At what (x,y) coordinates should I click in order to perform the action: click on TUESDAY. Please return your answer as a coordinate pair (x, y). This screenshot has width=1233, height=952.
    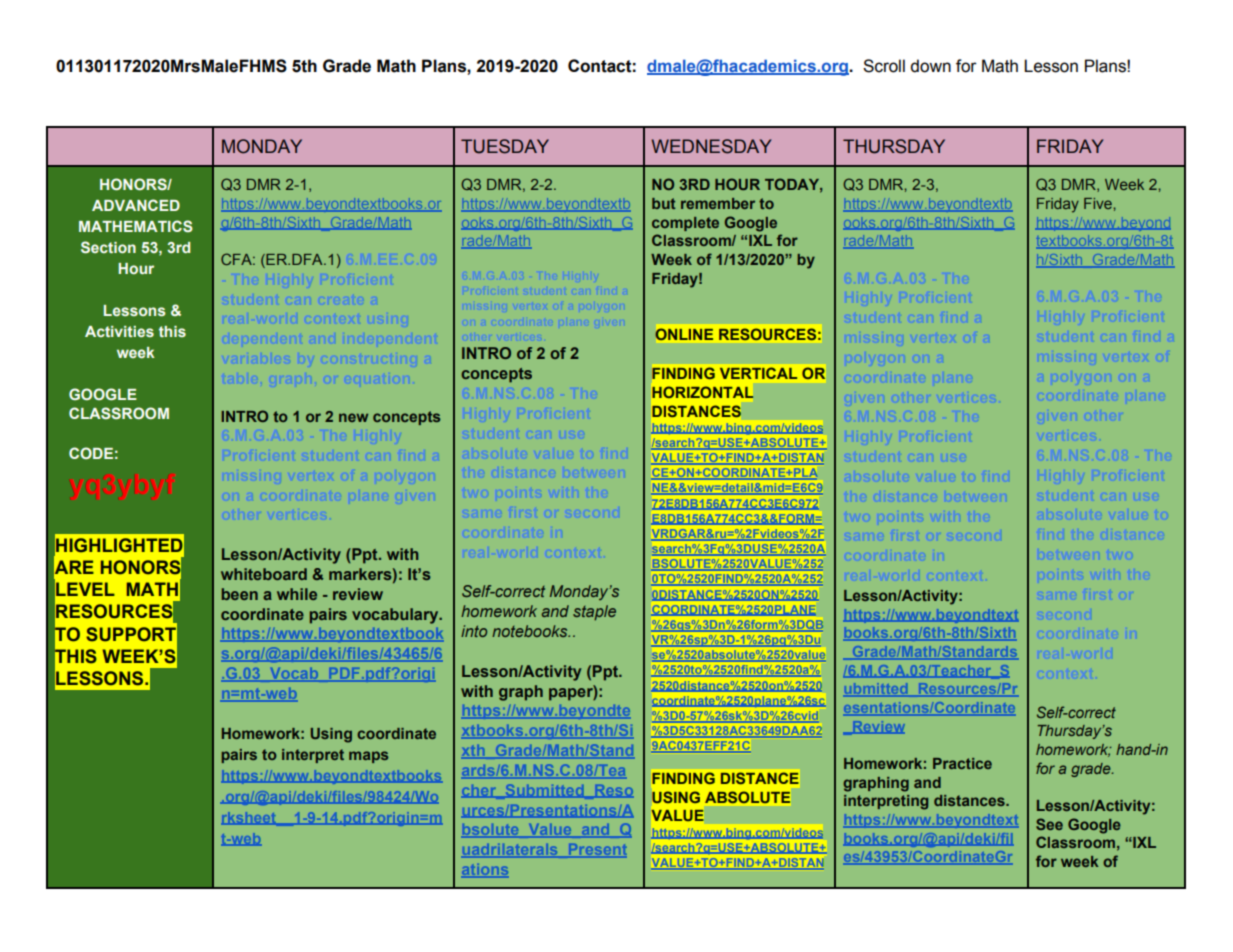
    Looking at the image, I should click on (505, 146).
